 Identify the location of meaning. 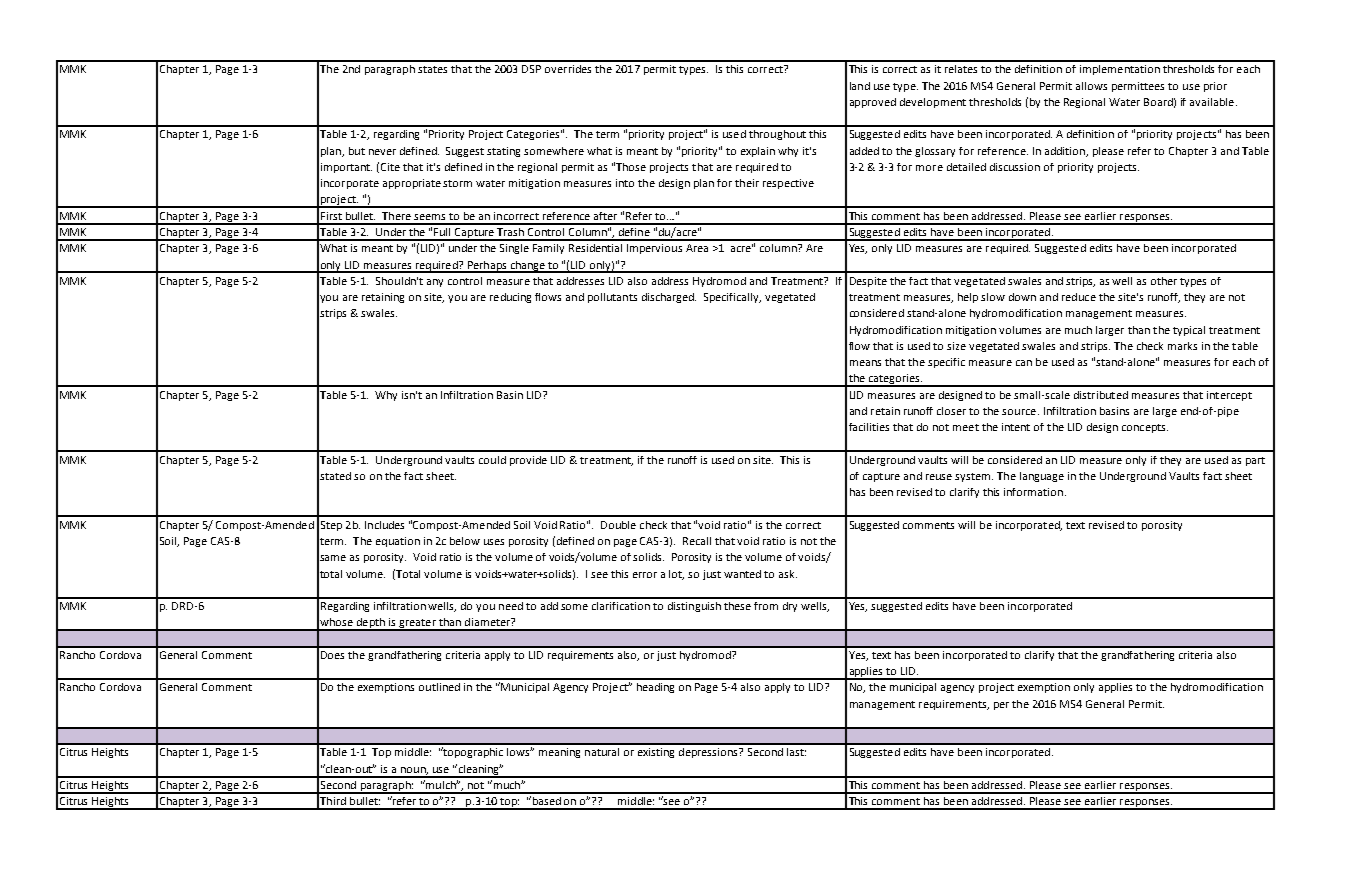
(559, 753).
